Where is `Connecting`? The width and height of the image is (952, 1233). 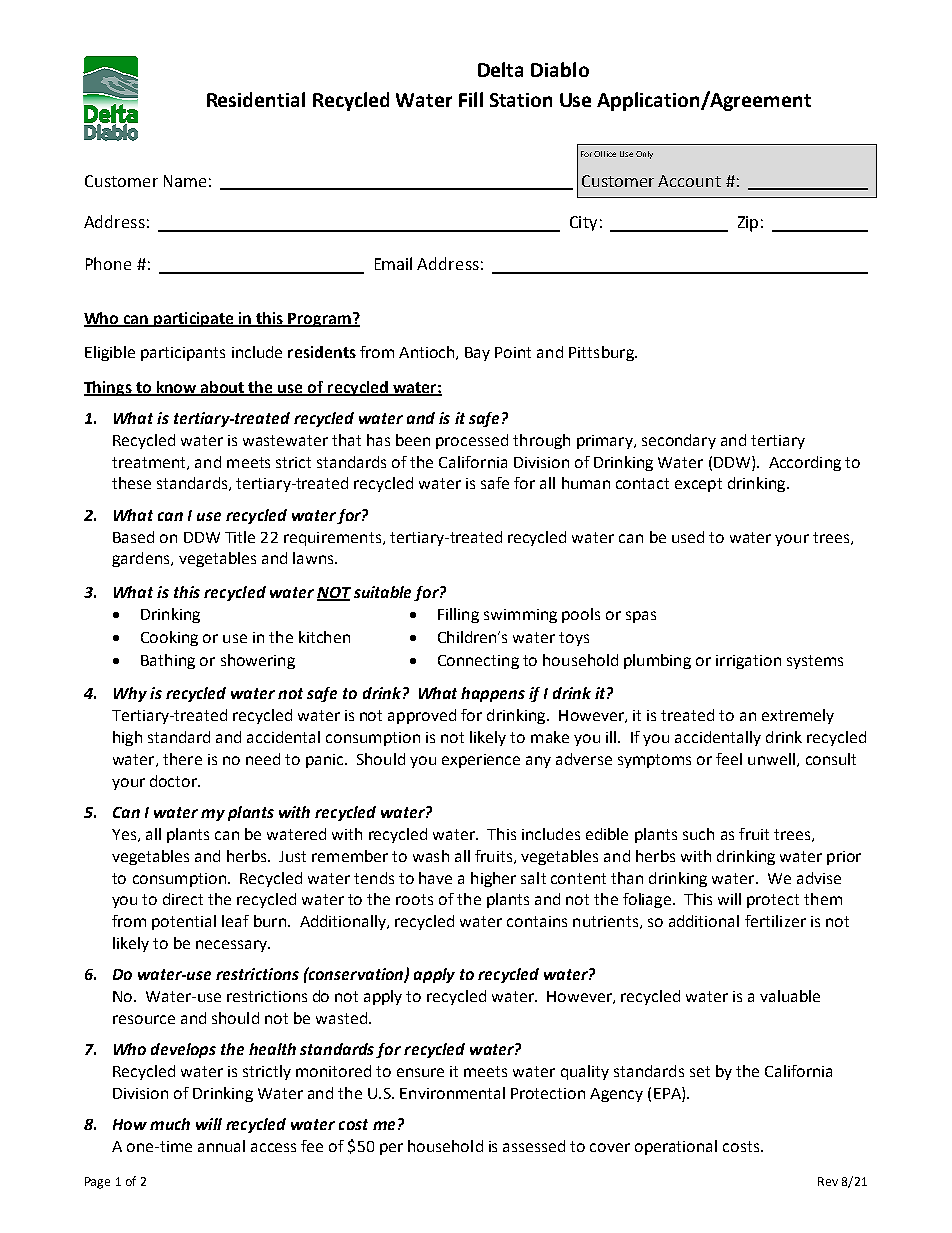 Connecting is located at coordinates (478, 662).
